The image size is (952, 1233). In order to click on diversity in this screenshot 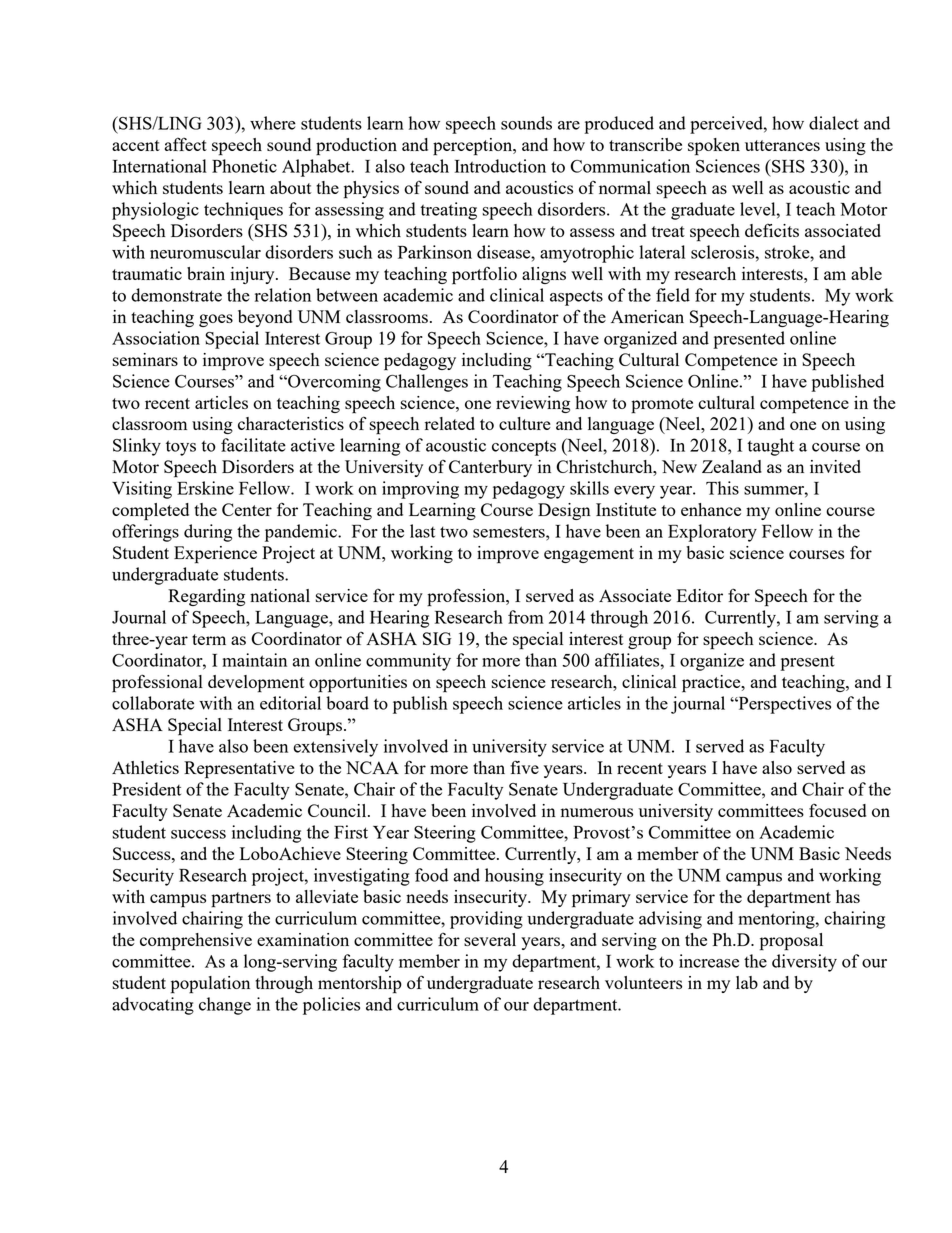, I will do `click(804, 963)`.
